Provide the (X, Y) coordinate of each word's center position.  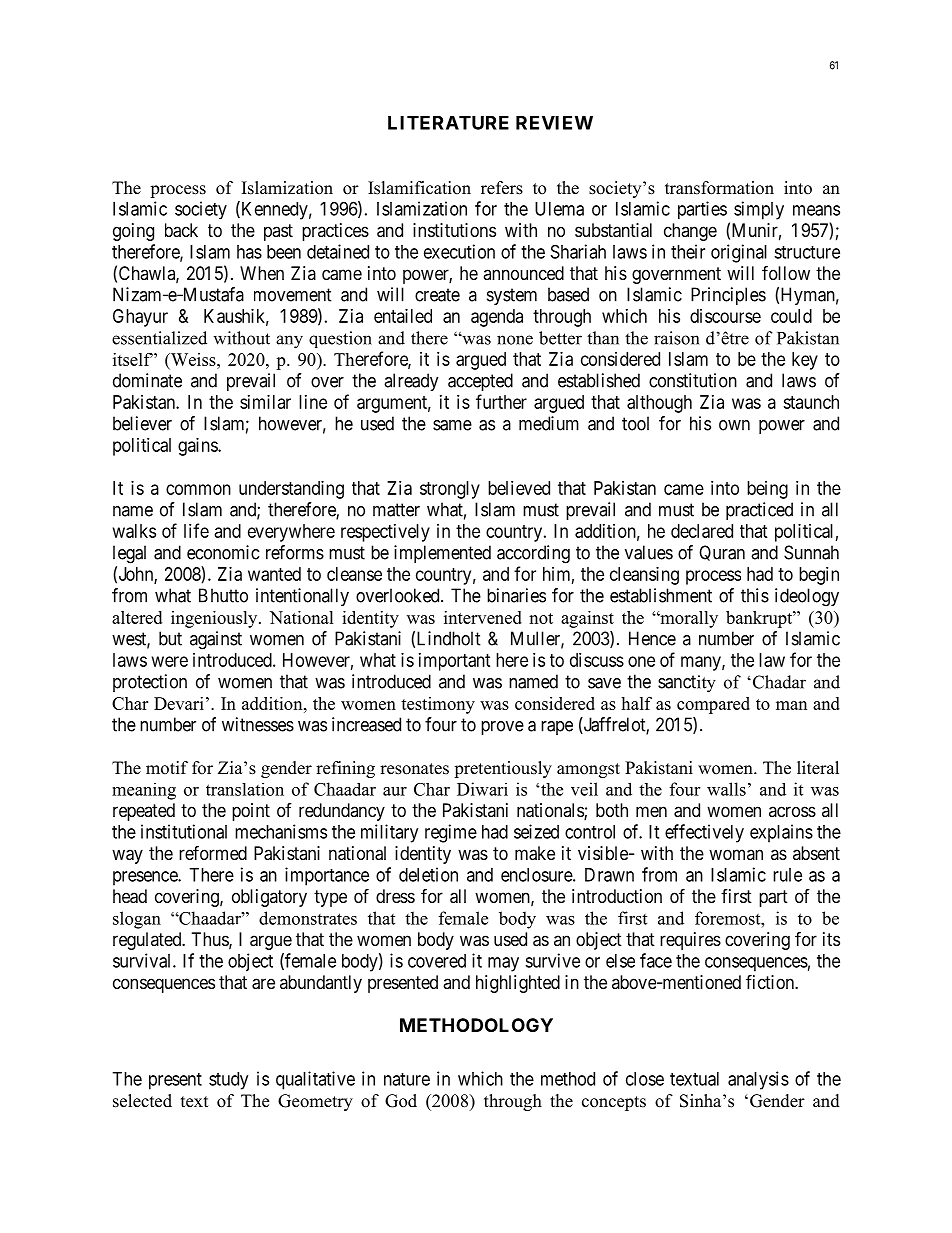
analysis (758, 1080)
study (228, 1081)
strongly (450, 490)
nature (407, 1079)
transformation (719, 188)
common (198, 489)
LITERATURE (448, 123)
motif (167, 768)
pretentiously (503, 769)
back (181, 230)
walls (726, 789)
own (734, 425)
